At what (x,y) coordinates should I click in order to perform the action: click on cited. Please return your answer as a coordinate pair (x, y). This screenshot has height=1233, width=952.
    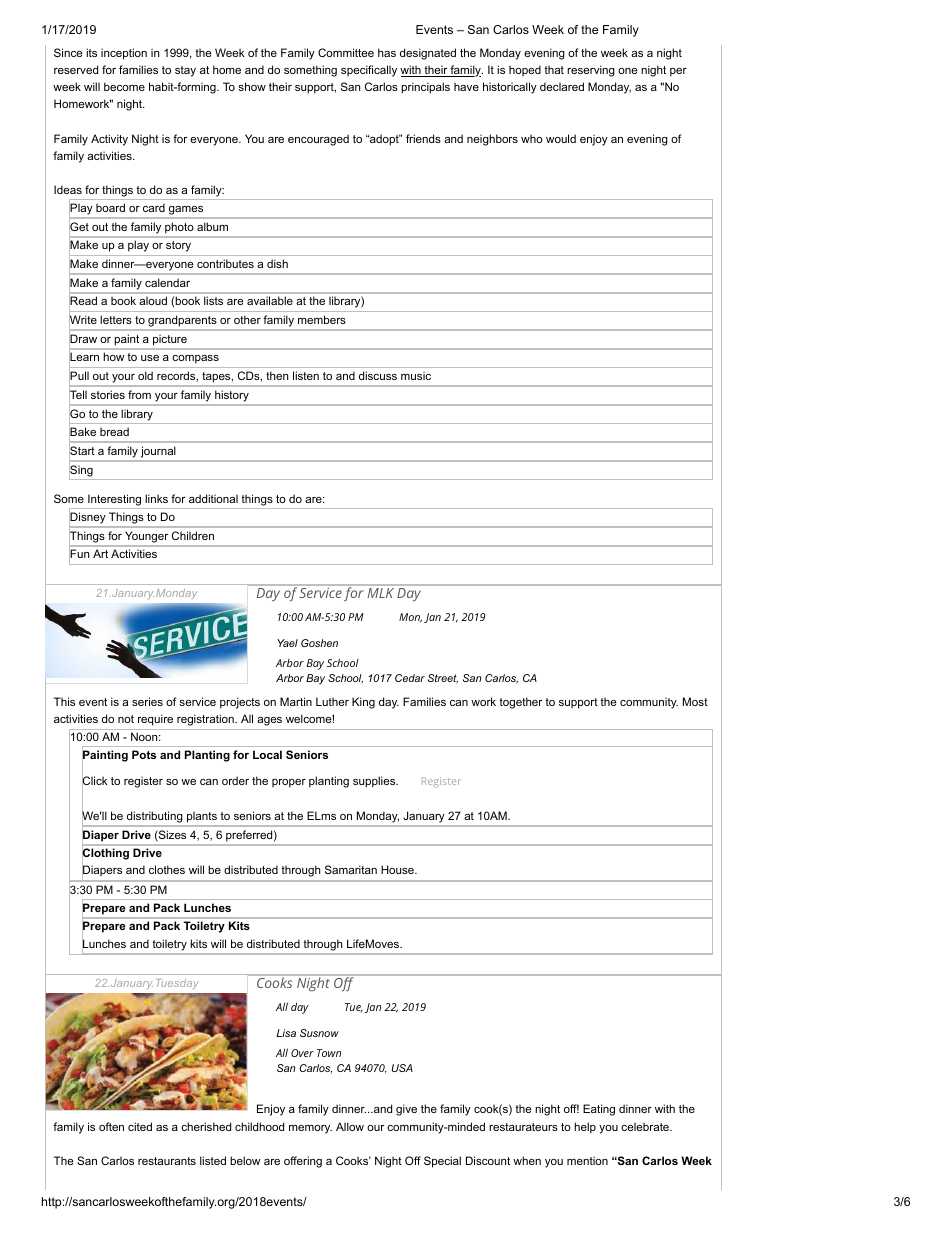
    Looking at the image, I should click on (140, 1126).
